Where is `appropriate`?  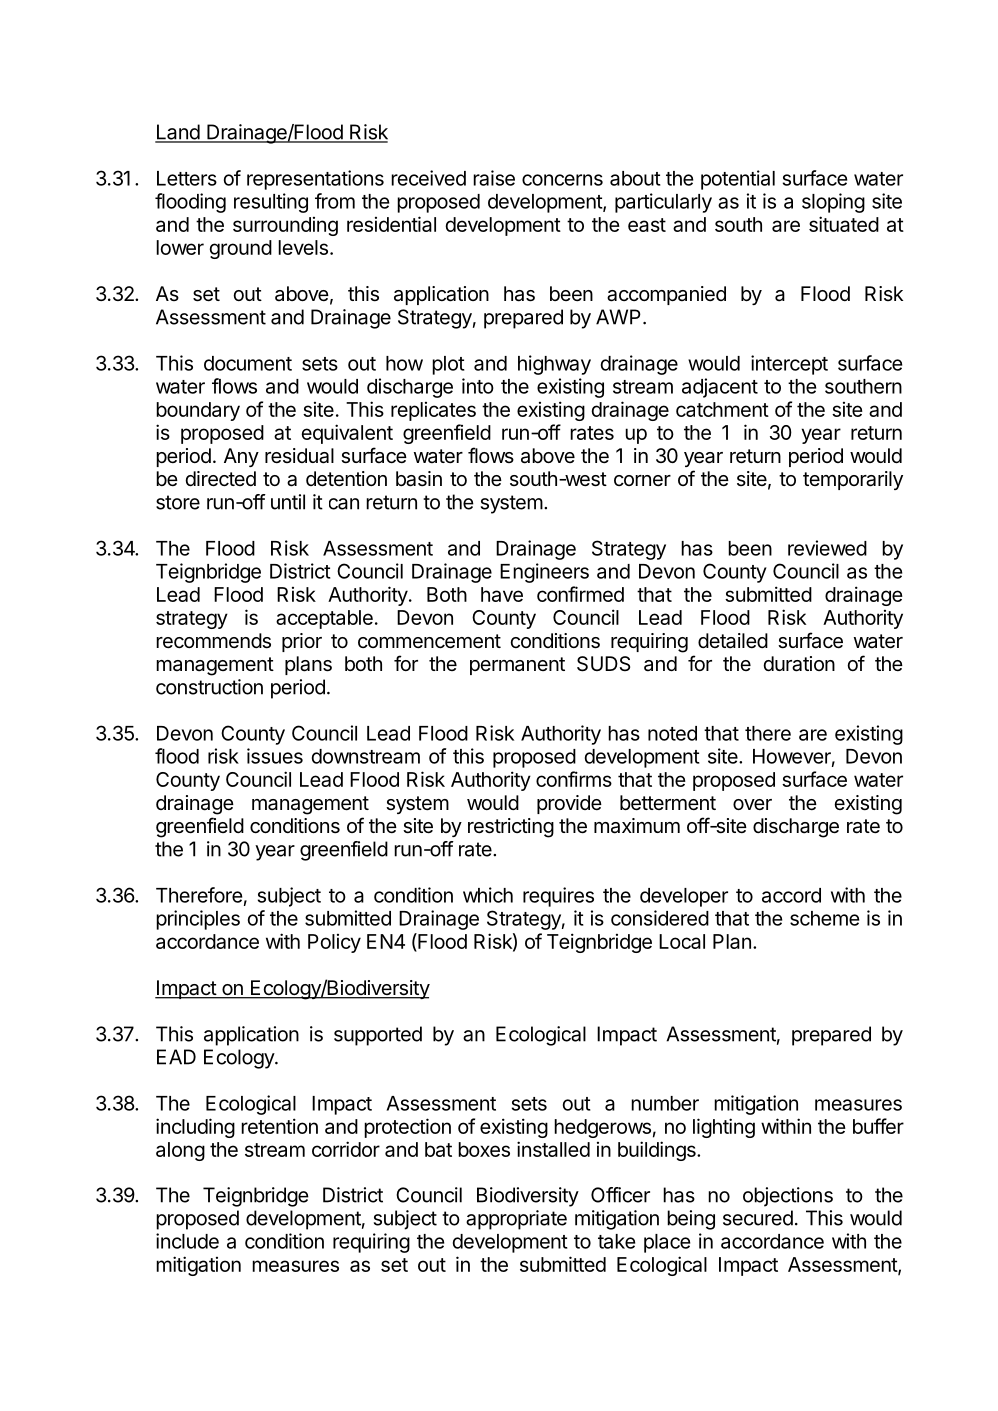 appropriate is located at coordinates (516, 1220).
